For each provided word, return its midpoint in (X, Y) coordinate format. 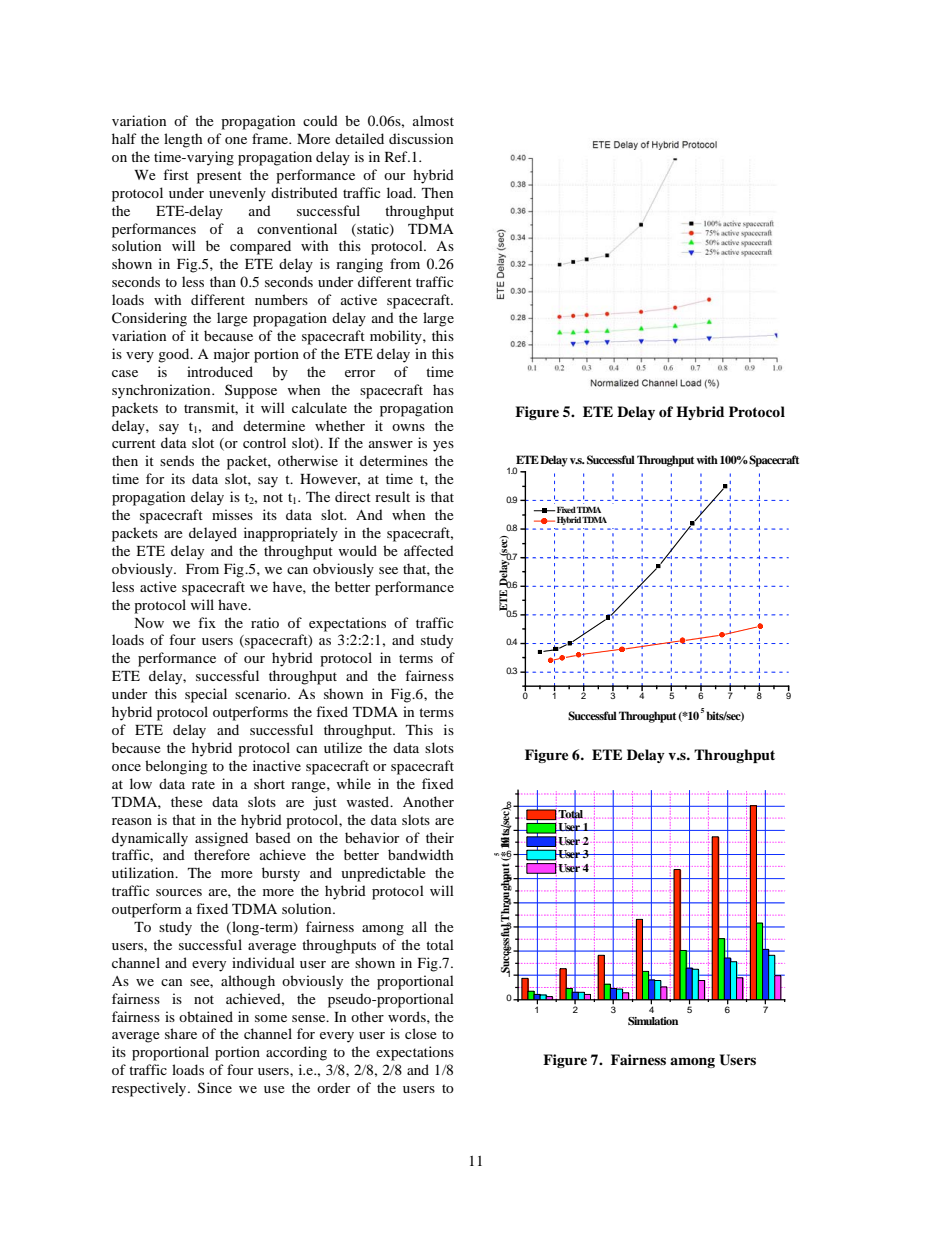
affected (429, 550)
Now (149, 623)
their (440, 837)
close (421, 1033)
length (183, 140)
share (181, 1033)
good (175, 355)
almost (433, 120)
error (360, 373)
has (443, 389)
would (358, 550)
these (187, 801)
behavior (372, 837)
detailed (359, 138)
